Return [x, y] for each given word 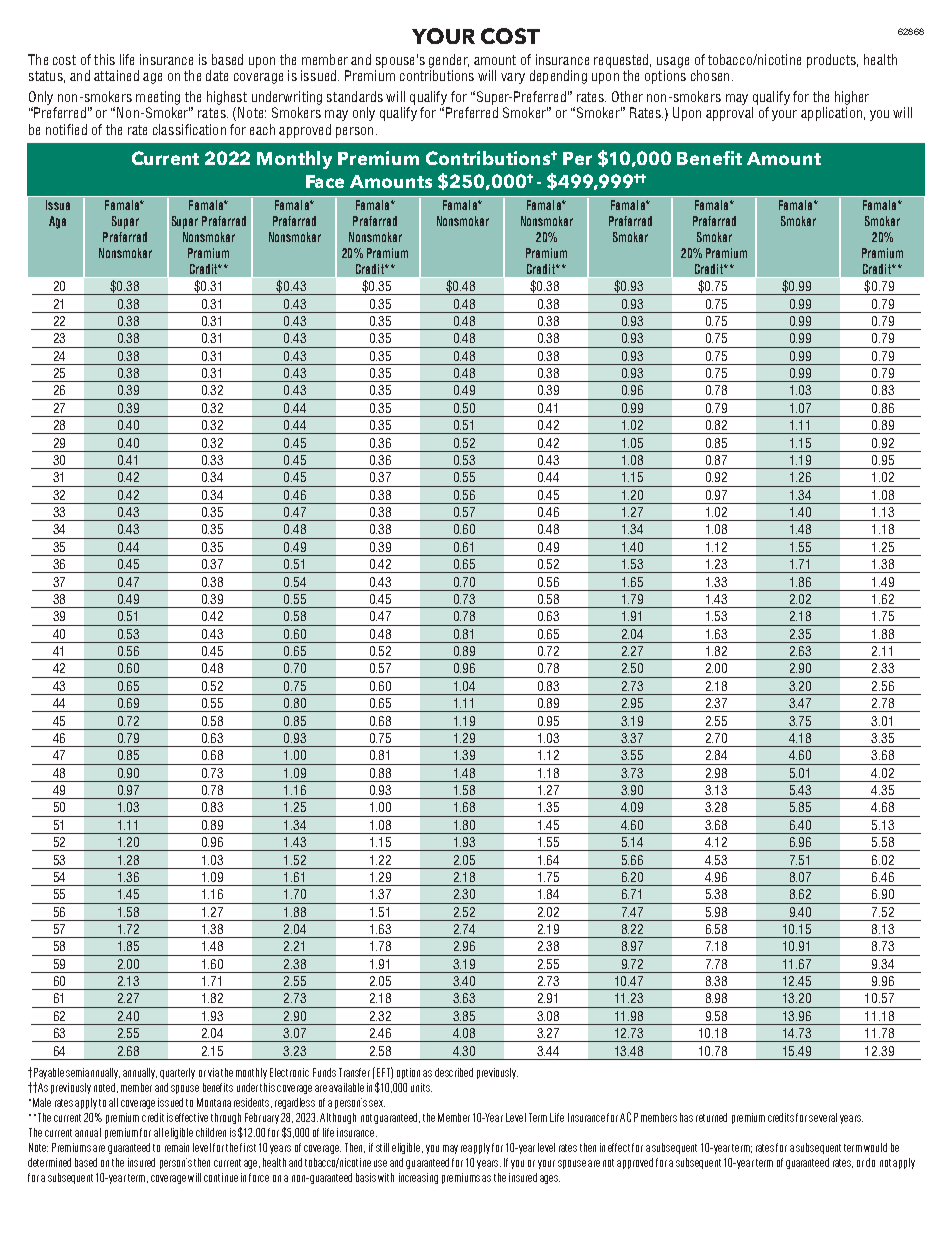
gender [449, 61]
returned [711, 1117]
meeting [158, 98]
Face [325, 181]
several [823, 1117]
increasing [418, 1178]
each [262, 129]
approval [729, 114]
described [454, 1072]
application [831, 114]
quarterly [177, 1073]
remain [177, 1147]
